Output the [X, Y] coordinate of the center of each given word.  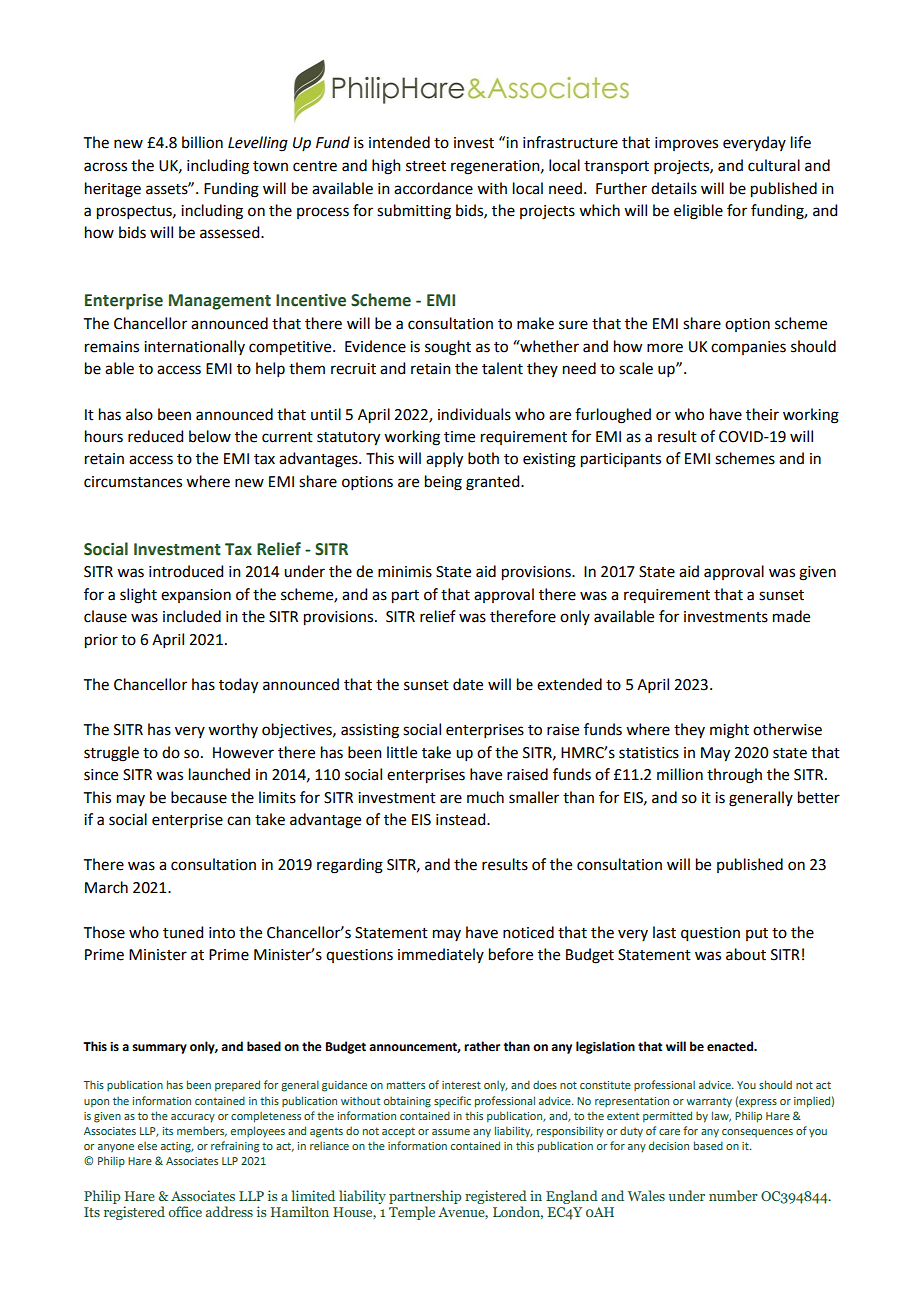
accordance [433, 188]
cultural [774, 165]
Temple [412, 1213]
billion [202, 142]
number [733, 1195]
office [185, 1211]
